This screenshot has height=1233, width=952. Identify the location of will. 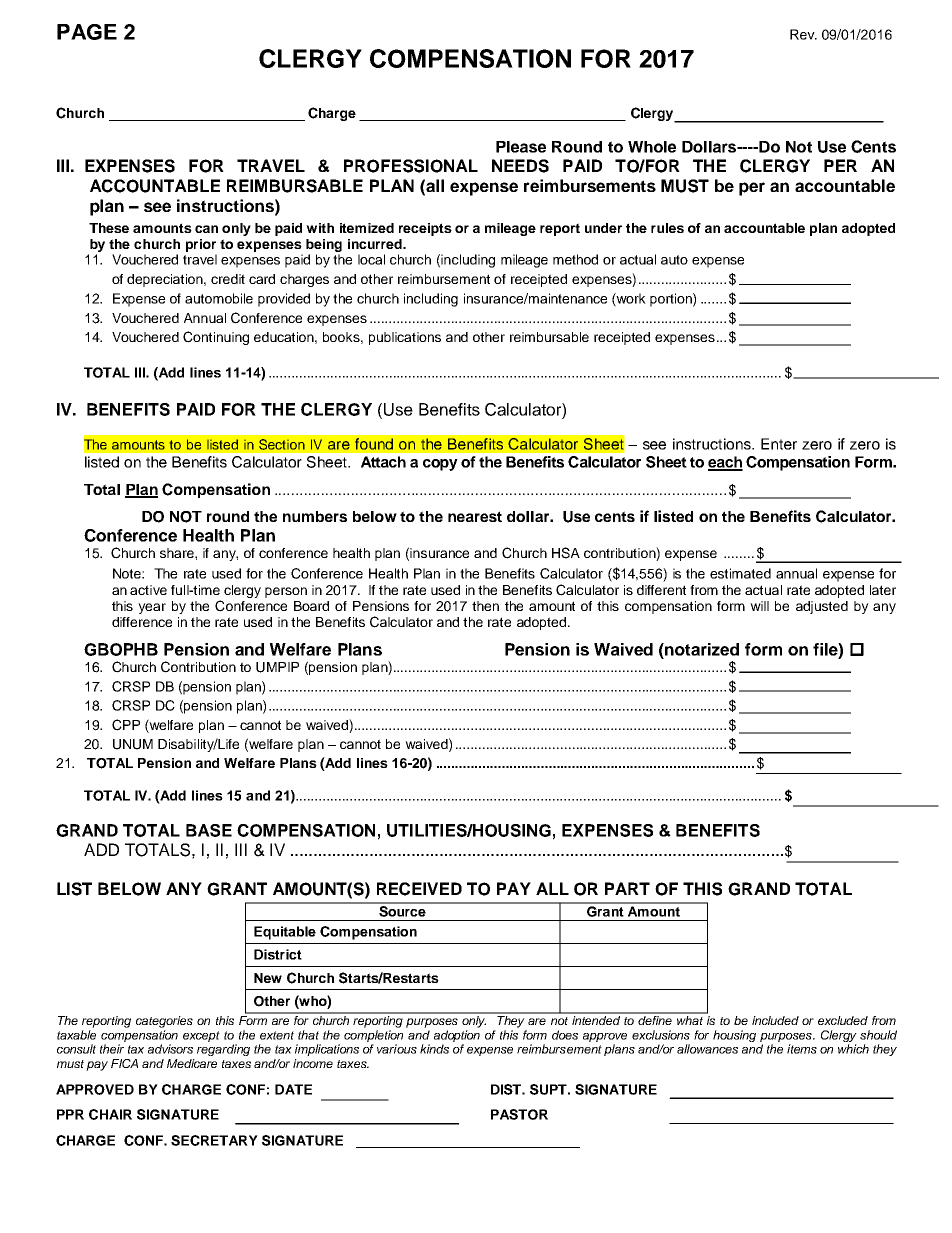
(759, 606).
